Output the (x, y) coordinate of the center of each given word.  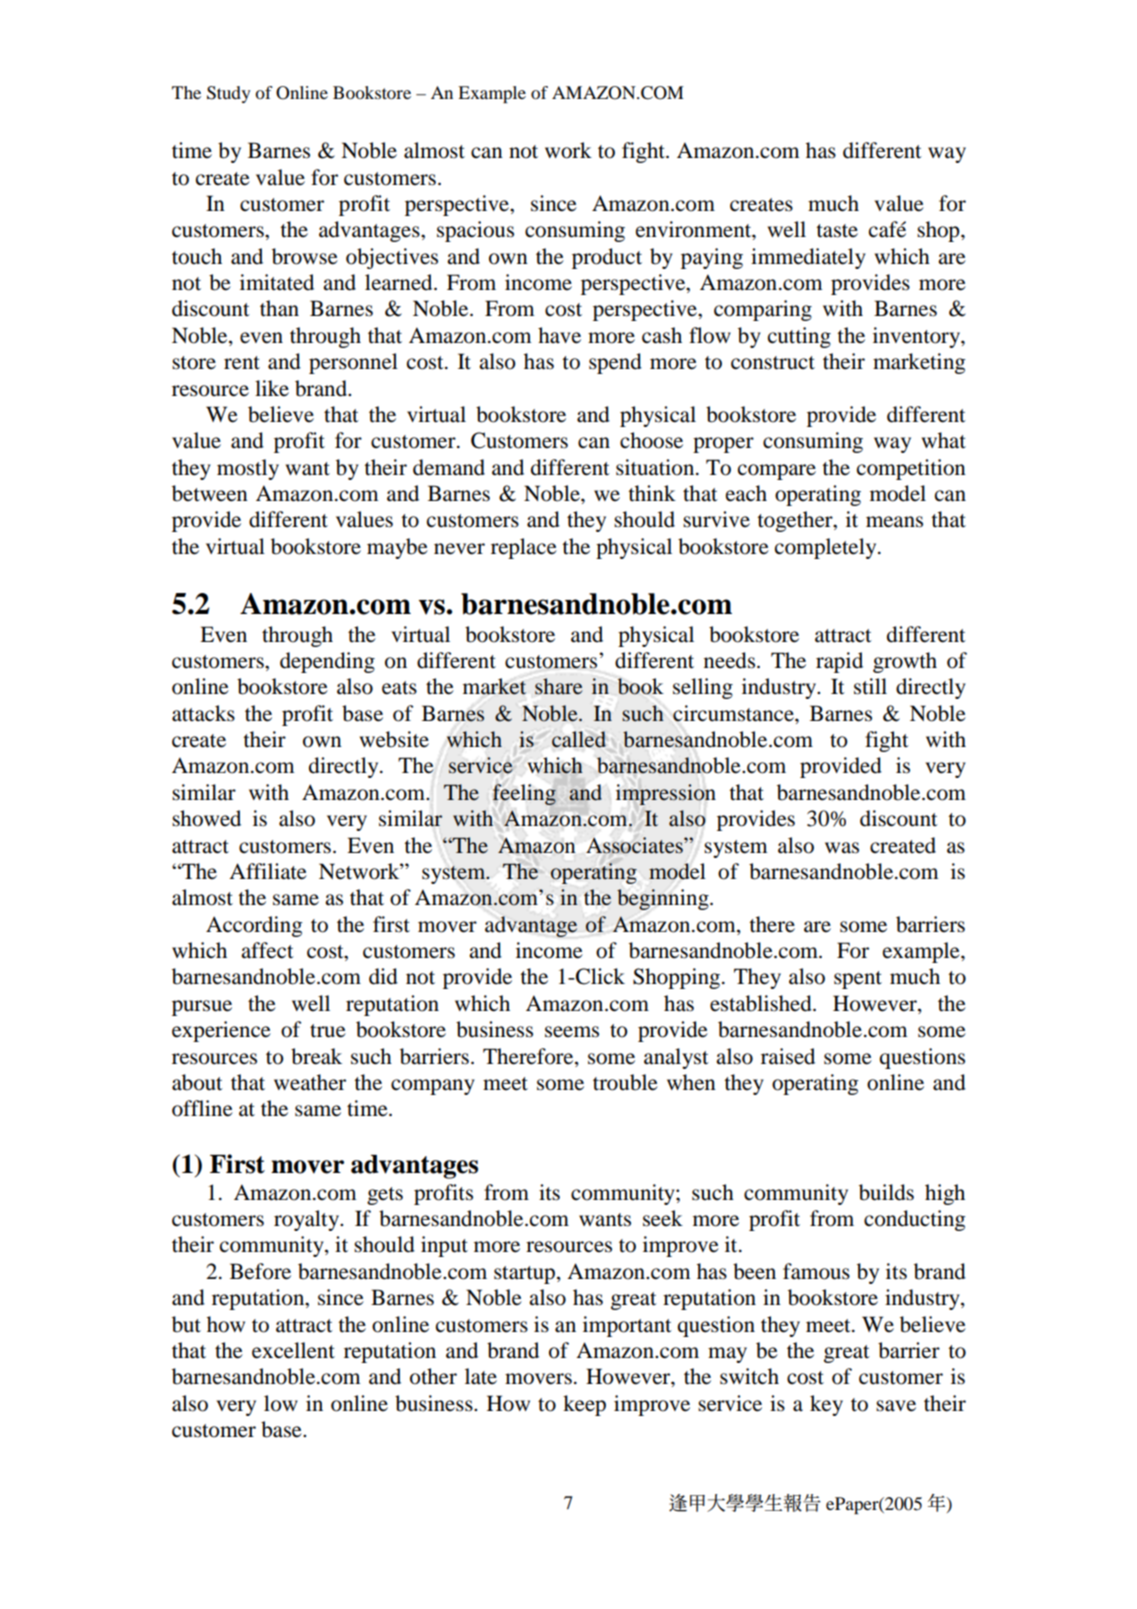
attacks (203, 713)
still (870, 686)
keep (584, 1405)
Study (229, 94)
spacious (475, 231)
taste (837, 231)
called (579, 739)
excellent (293, 1350)
